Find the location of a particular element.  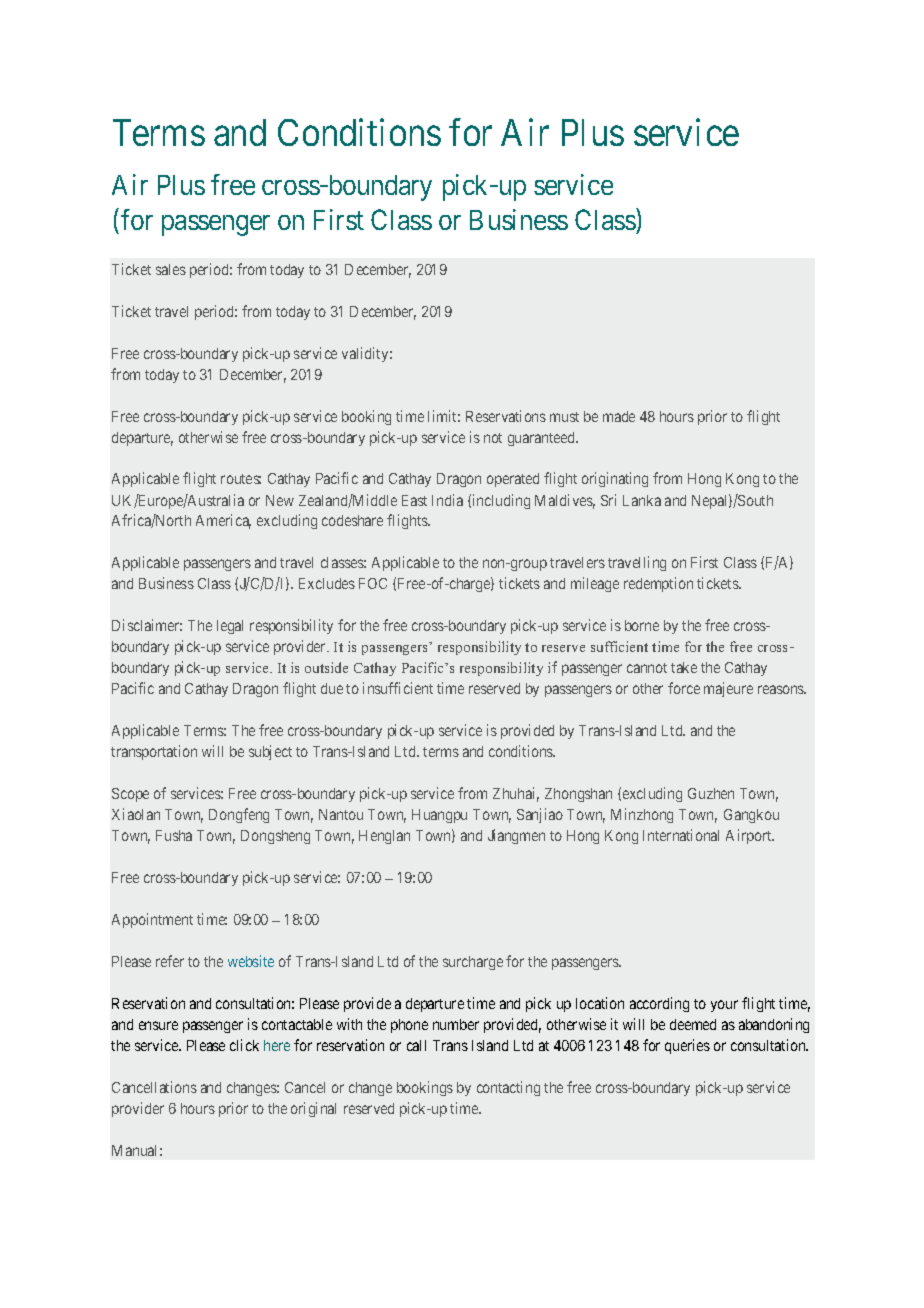

sales is located at coordinates (171, 269).
